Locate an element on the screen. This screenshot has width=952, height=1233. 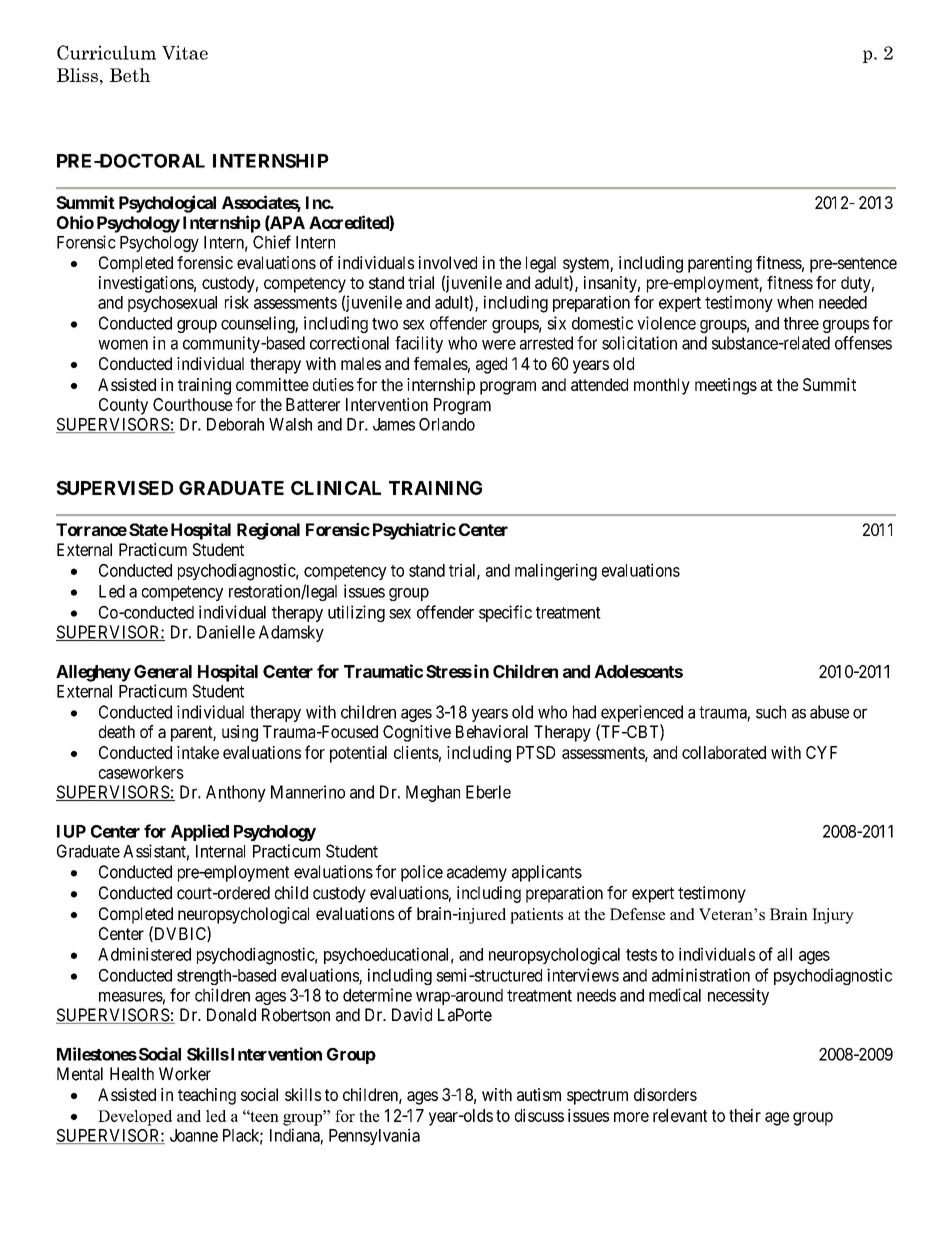
Behavioral is located at coordinates (492, 731).
